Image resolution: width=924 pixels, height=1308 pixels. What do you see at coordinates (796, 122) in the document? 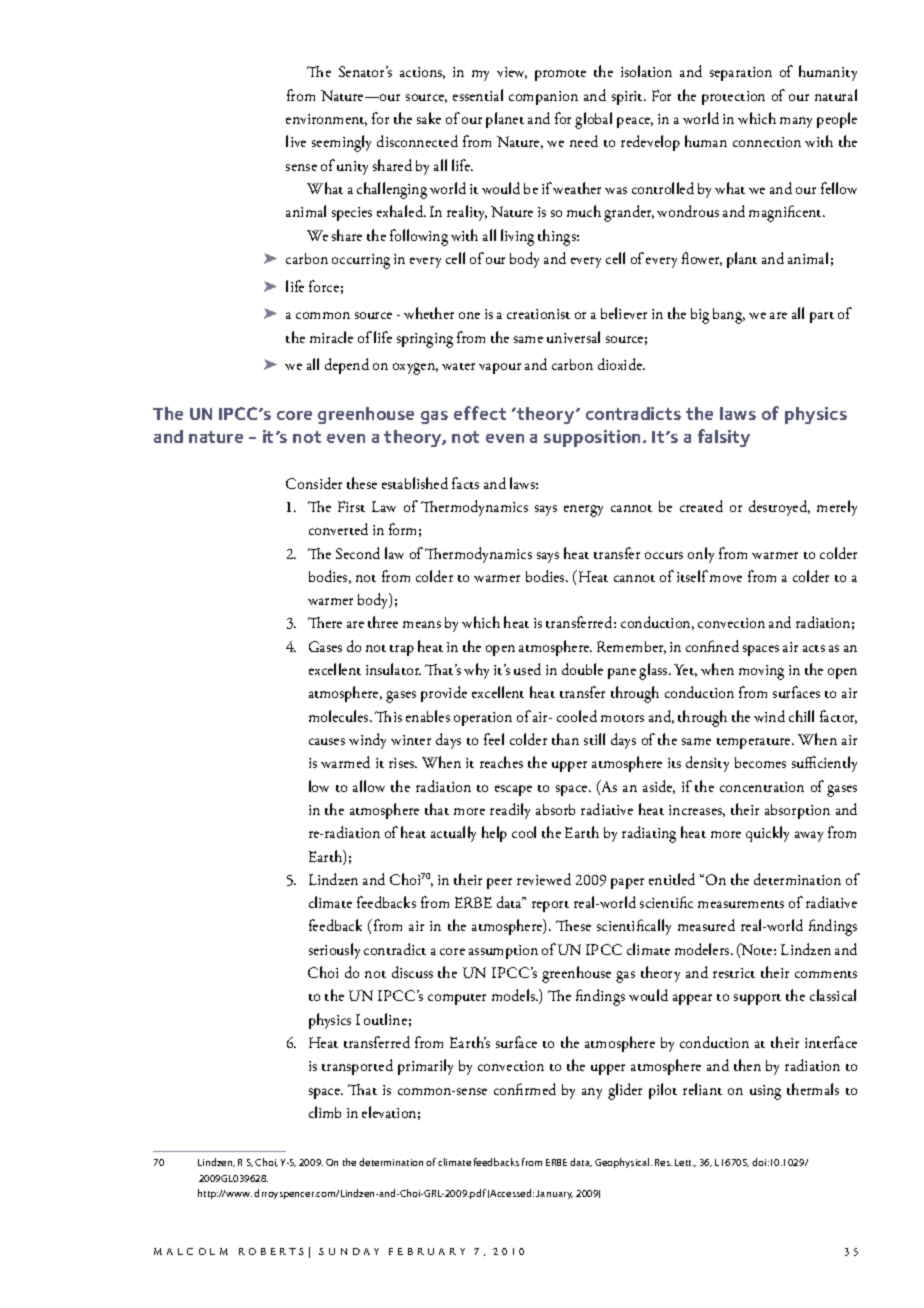
I see `many` at bounding box center [796, 122].
